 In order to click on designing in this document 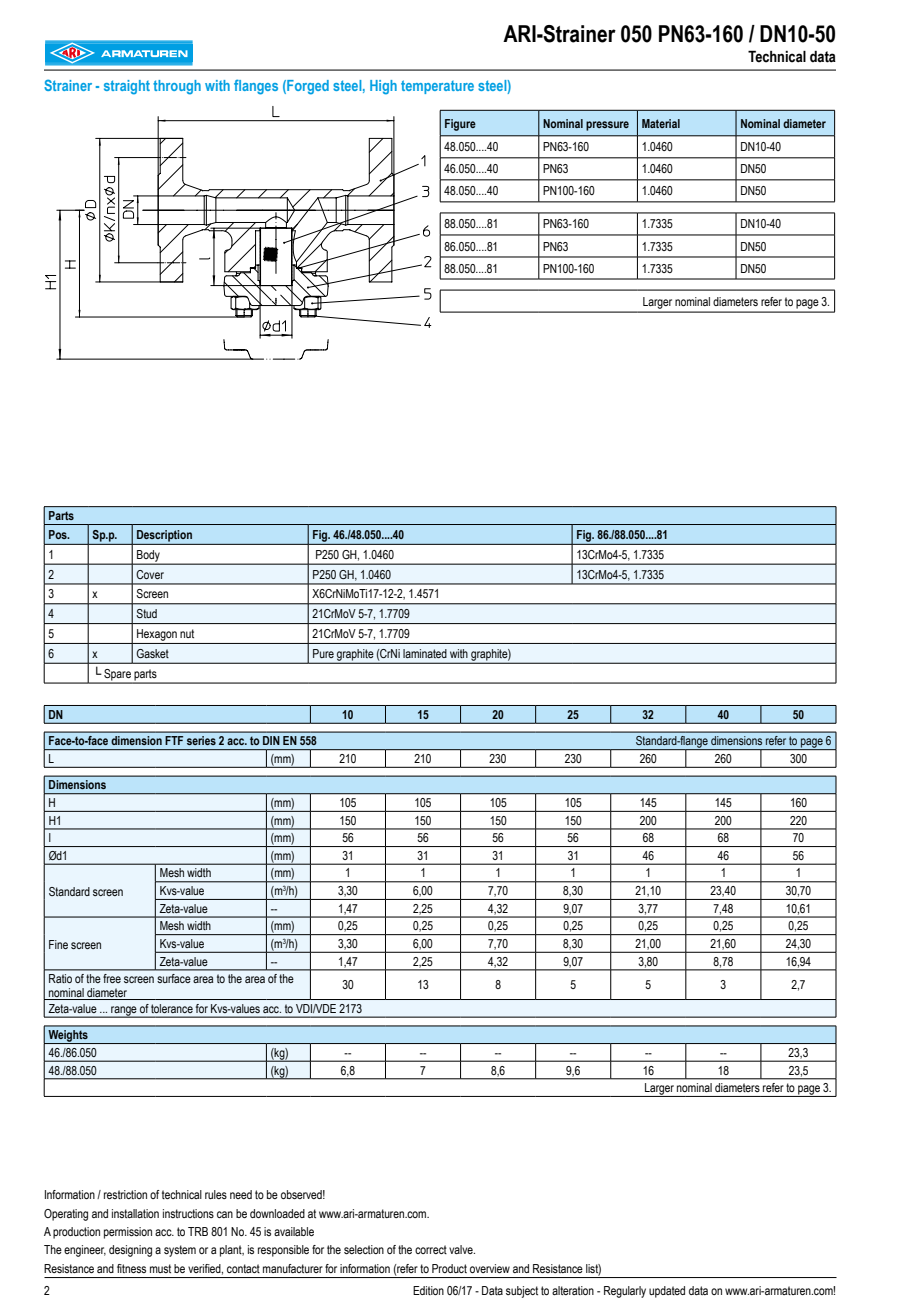, I will do `click(130, 1251)`.
